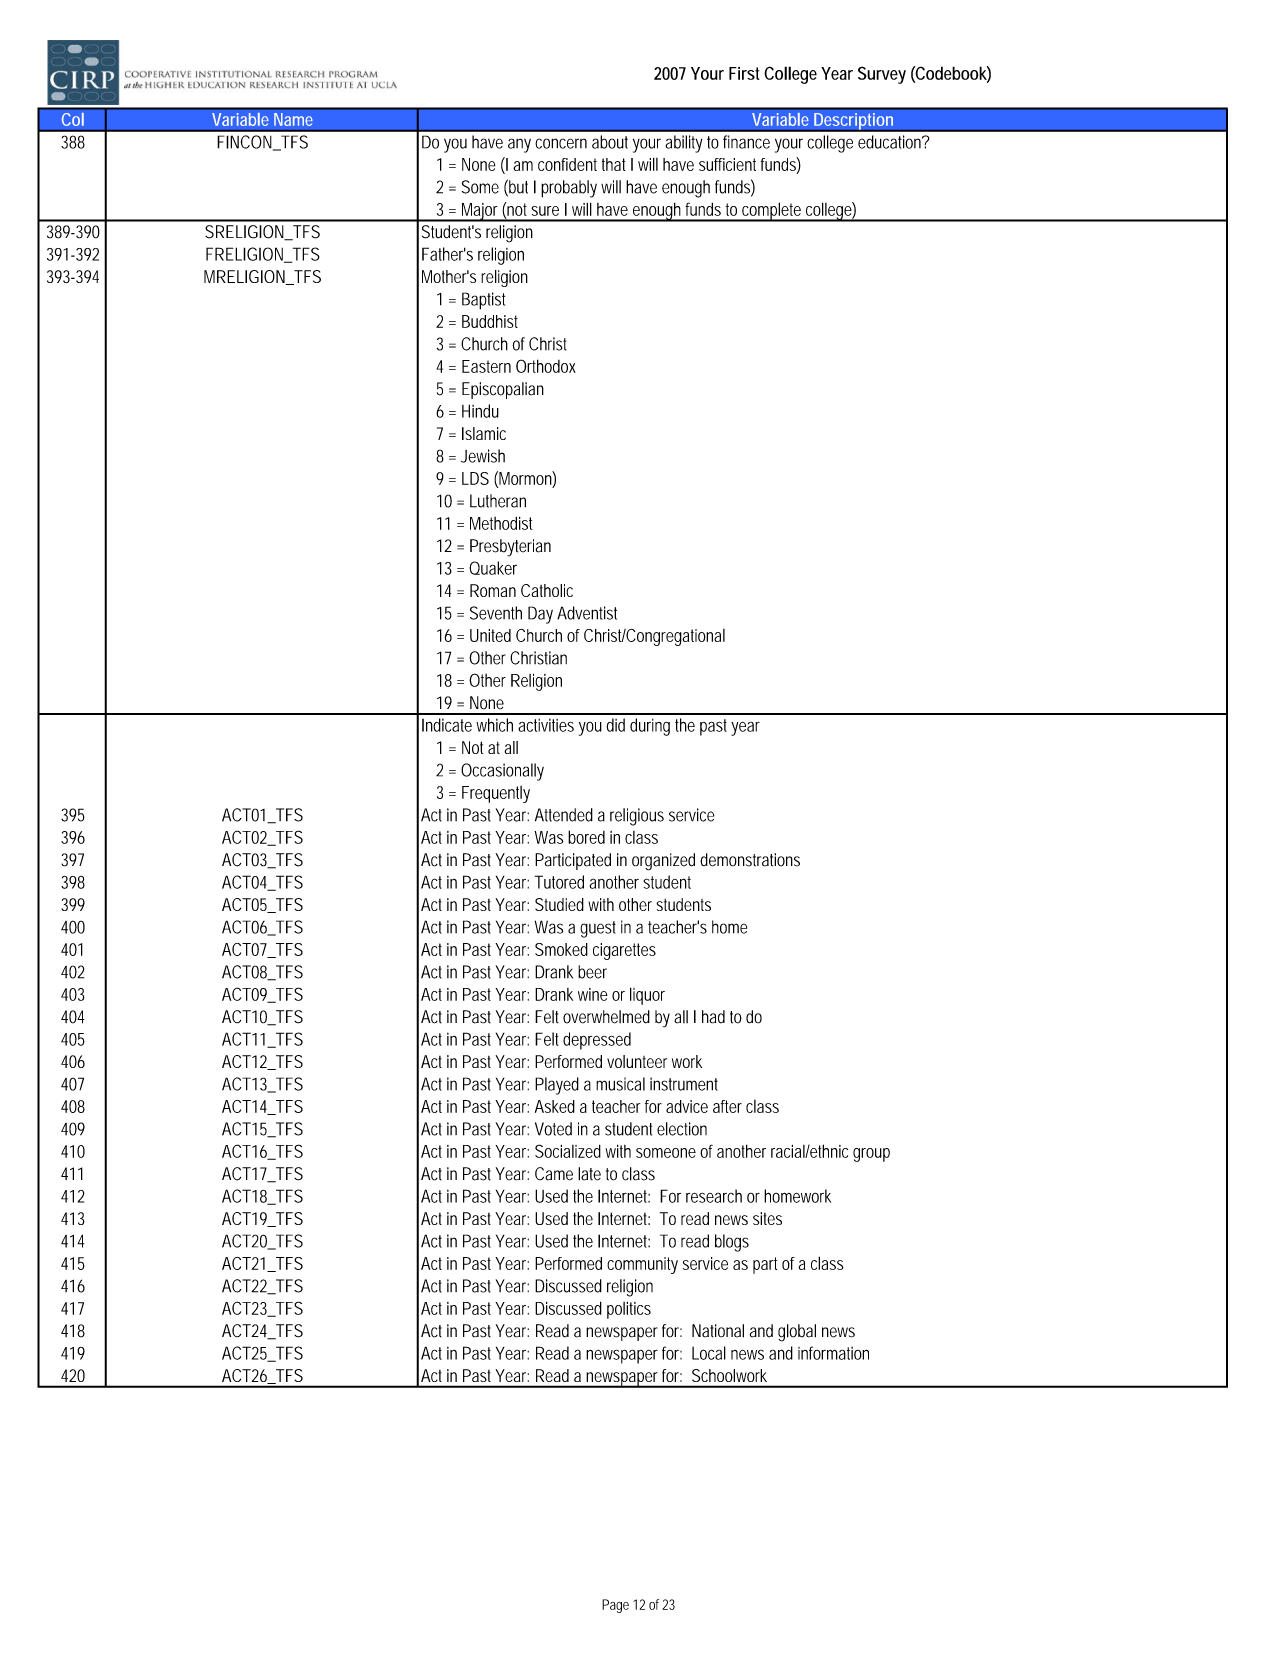 The image size is (1278, 1654). What do you see at coordinates (293, 119) in the page?
I see `Name` at bounding box center [293, 119].
